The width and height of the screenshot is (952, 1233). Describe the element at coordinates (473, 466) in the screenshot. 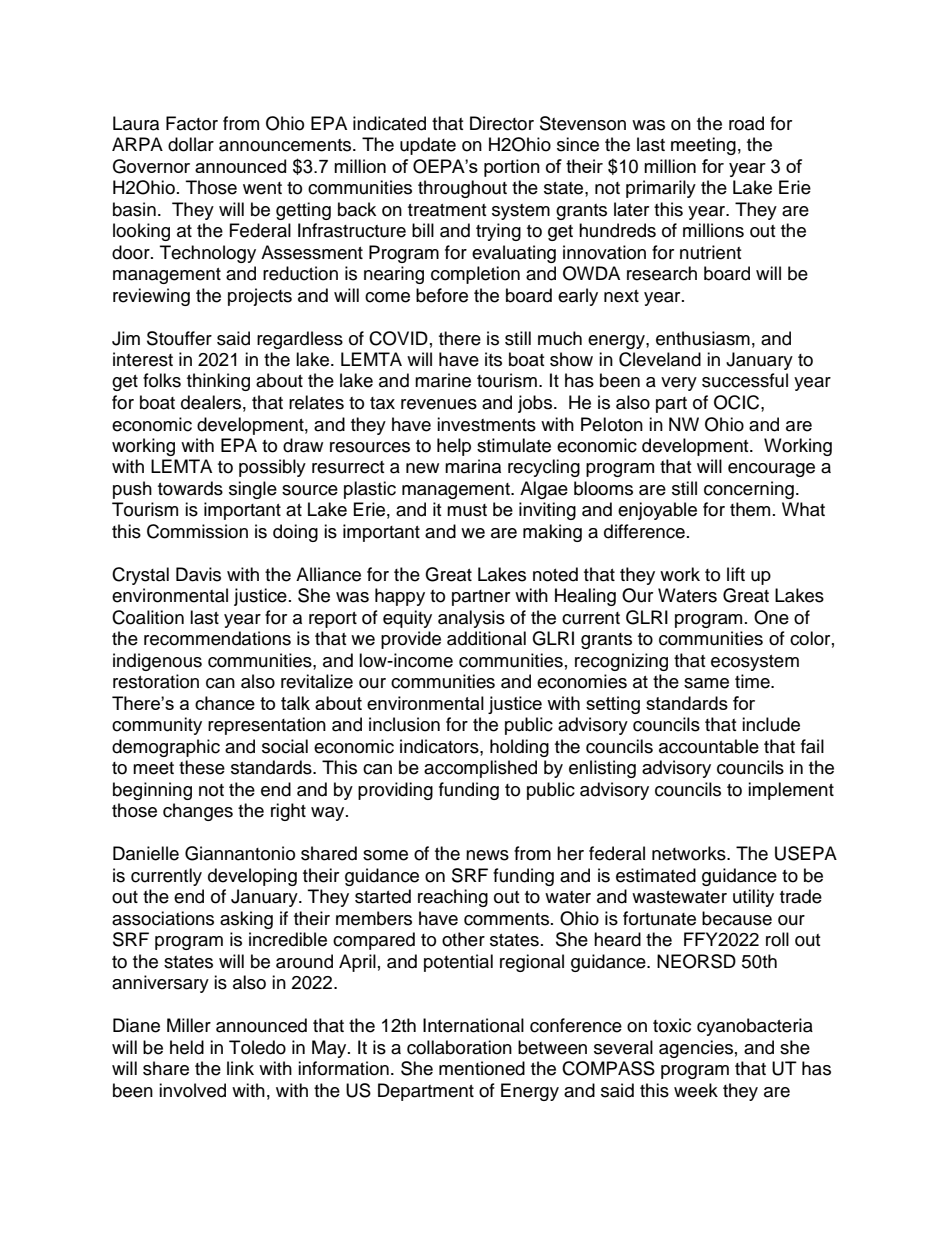

I see `marina` at that location.
